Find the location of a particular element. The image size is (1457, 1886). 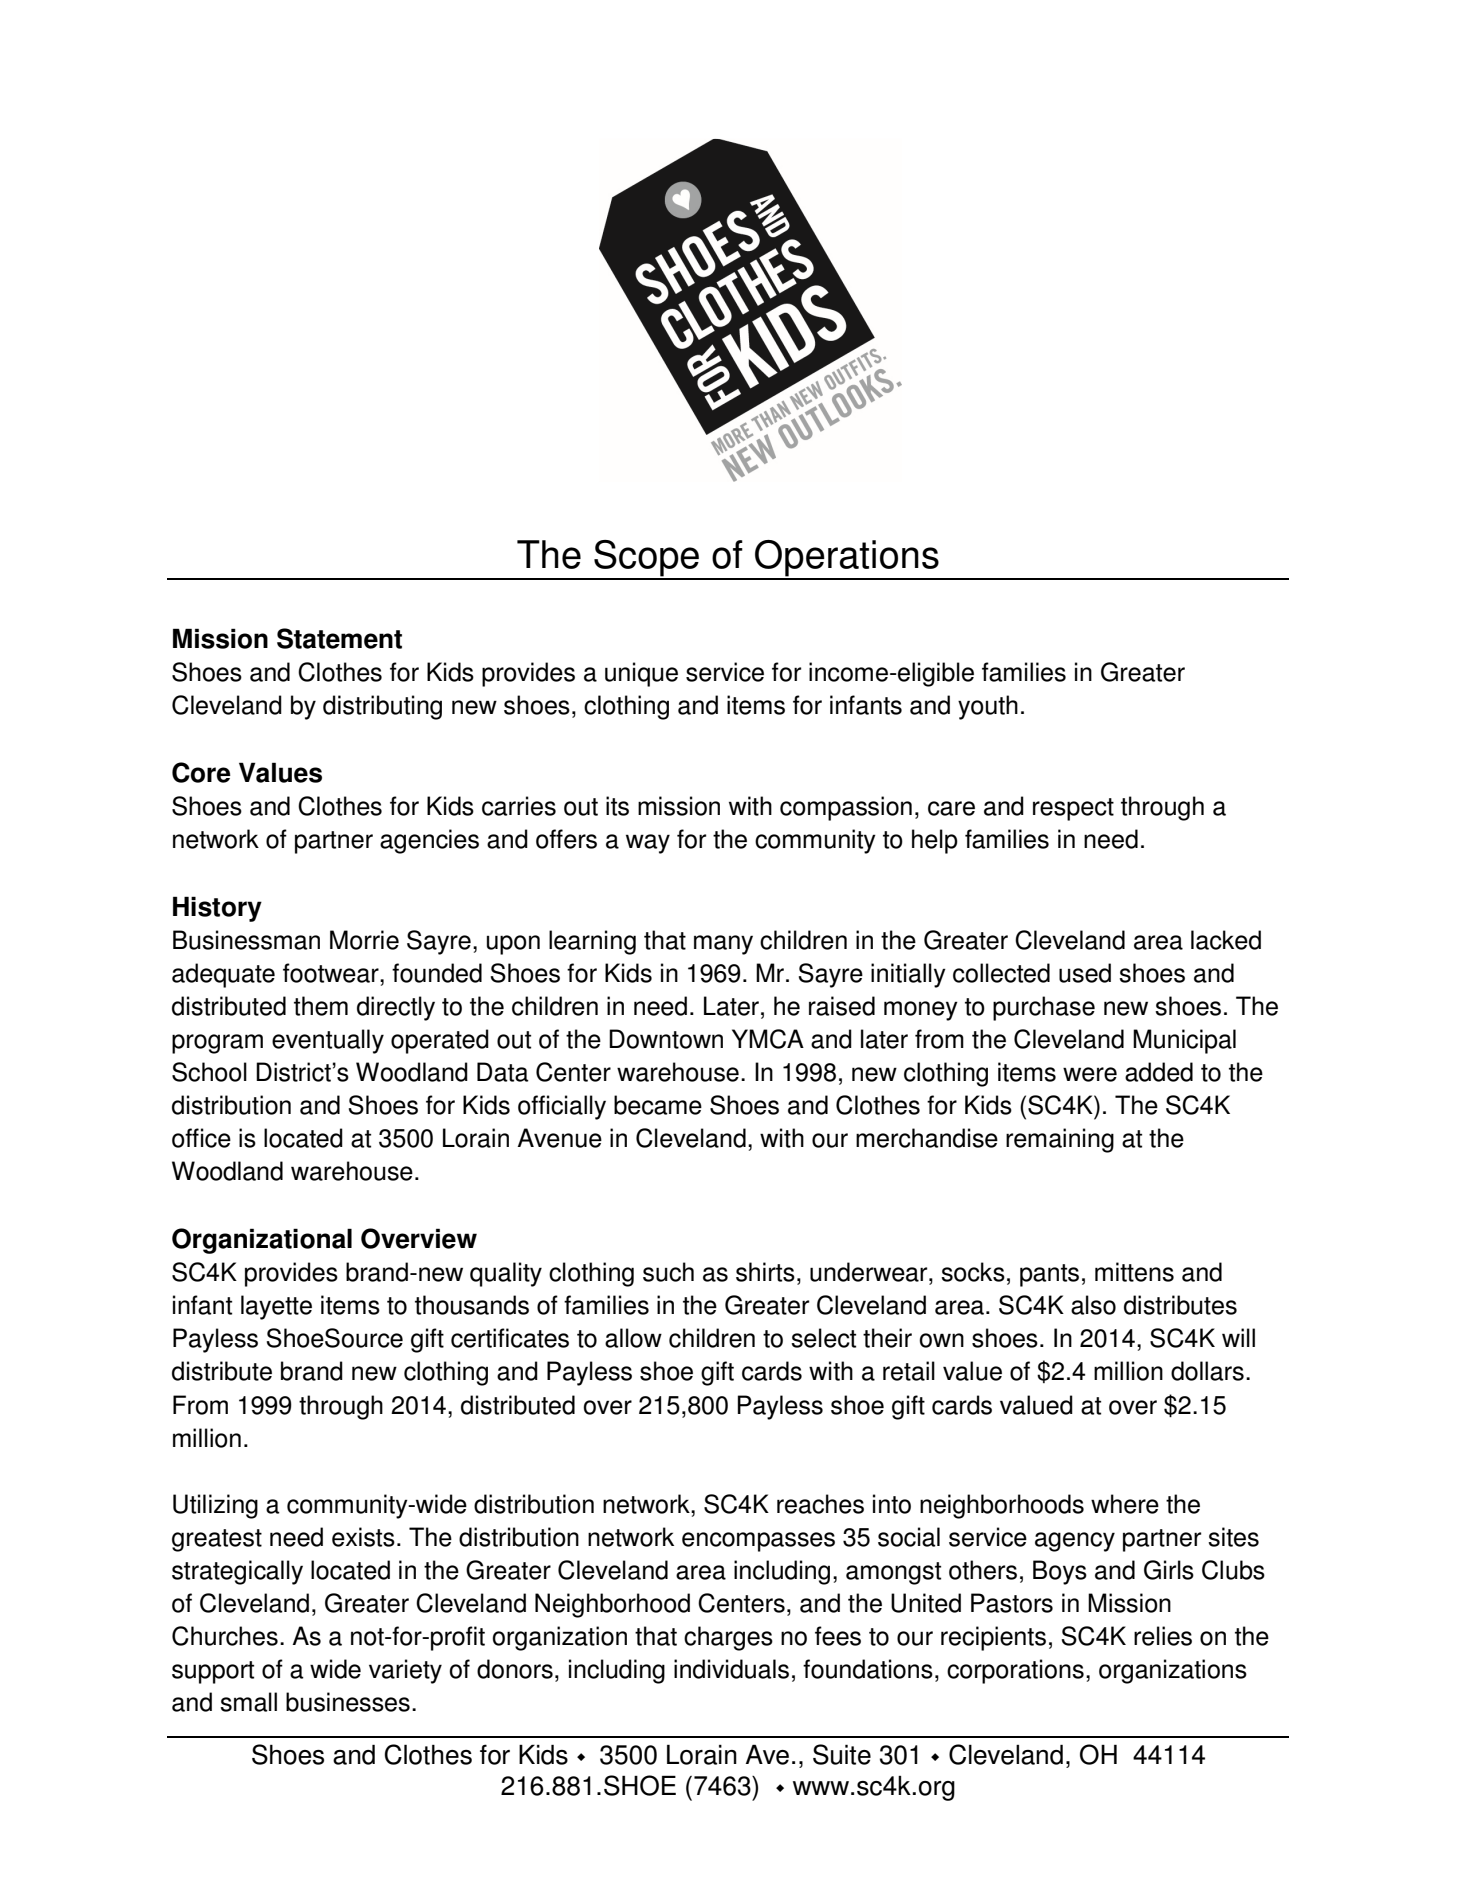

youth is located at coordinates (988, 707).
